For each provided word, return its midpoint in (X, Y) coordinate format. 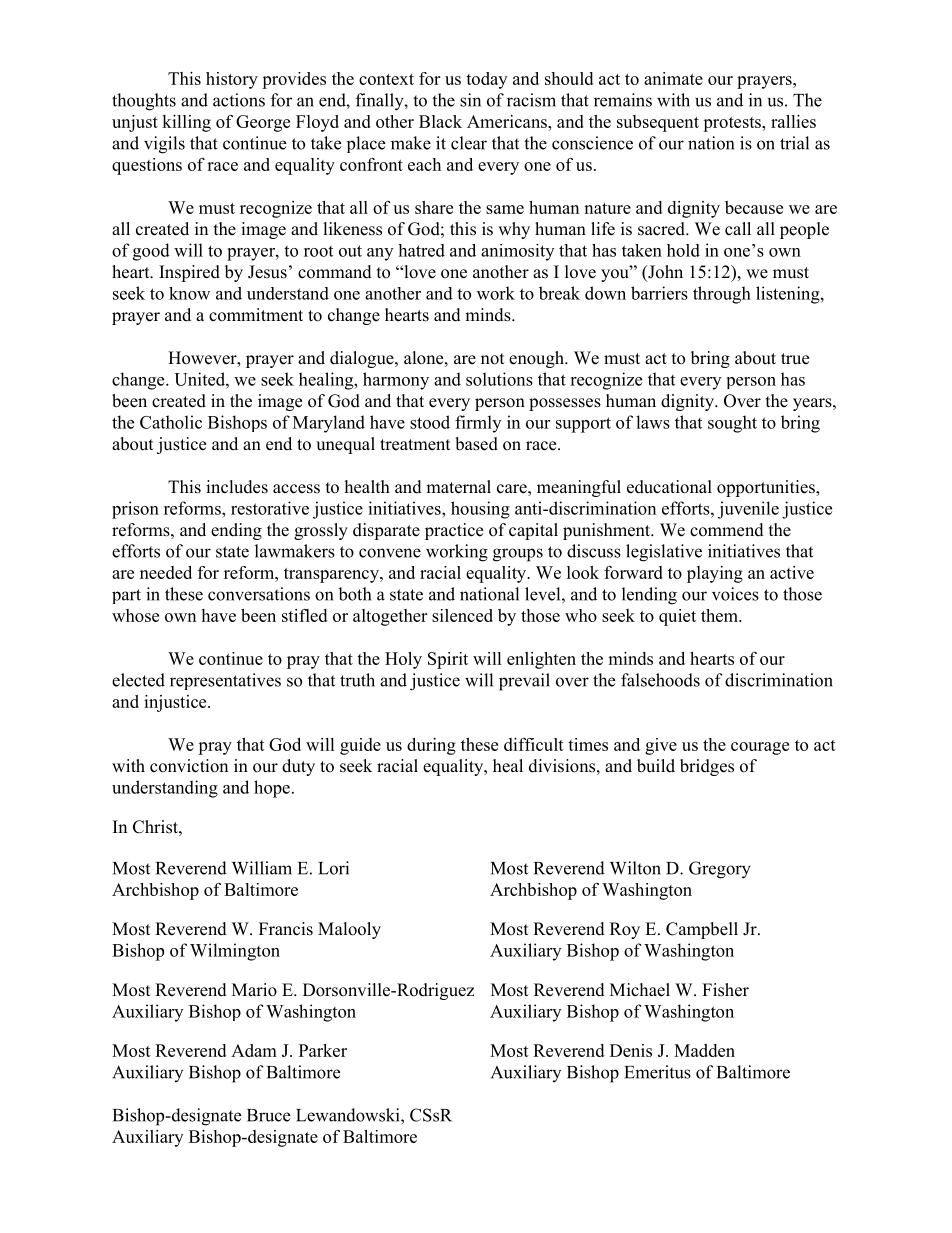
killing (186, 123)
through (722, 295)
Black (440, 121)
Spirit (448, 660)
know (189, 293)
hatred (421, 250)
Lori (333, 868)
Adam (254, 1050)
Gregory (720, 870)
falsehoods (660, 680)
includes (237, 487)
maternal (458, 487)
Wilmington (235, 952)
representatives (225, 681)
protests (733, 124)
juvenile (748, 510)
